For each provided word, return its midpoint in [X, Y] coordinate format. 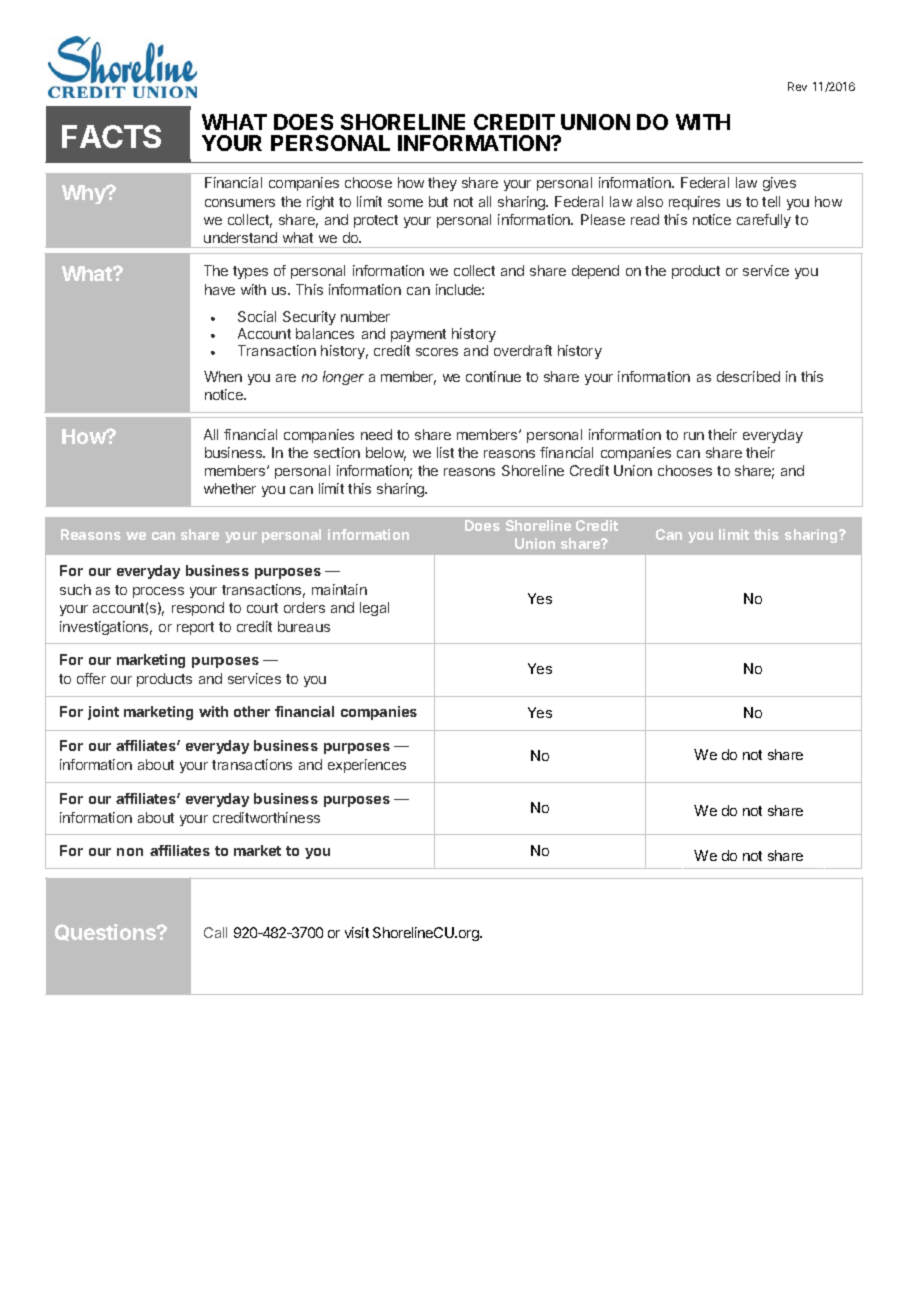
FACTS [111, 136]
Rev [797, 86]
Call [215, 932]
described [748, 376]
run [694, 436]
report [195, 628]
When [223, 376]
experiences [367, 766]
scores [437, 352]
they [442, 184]
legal [374, 609]
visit [357, 932]
